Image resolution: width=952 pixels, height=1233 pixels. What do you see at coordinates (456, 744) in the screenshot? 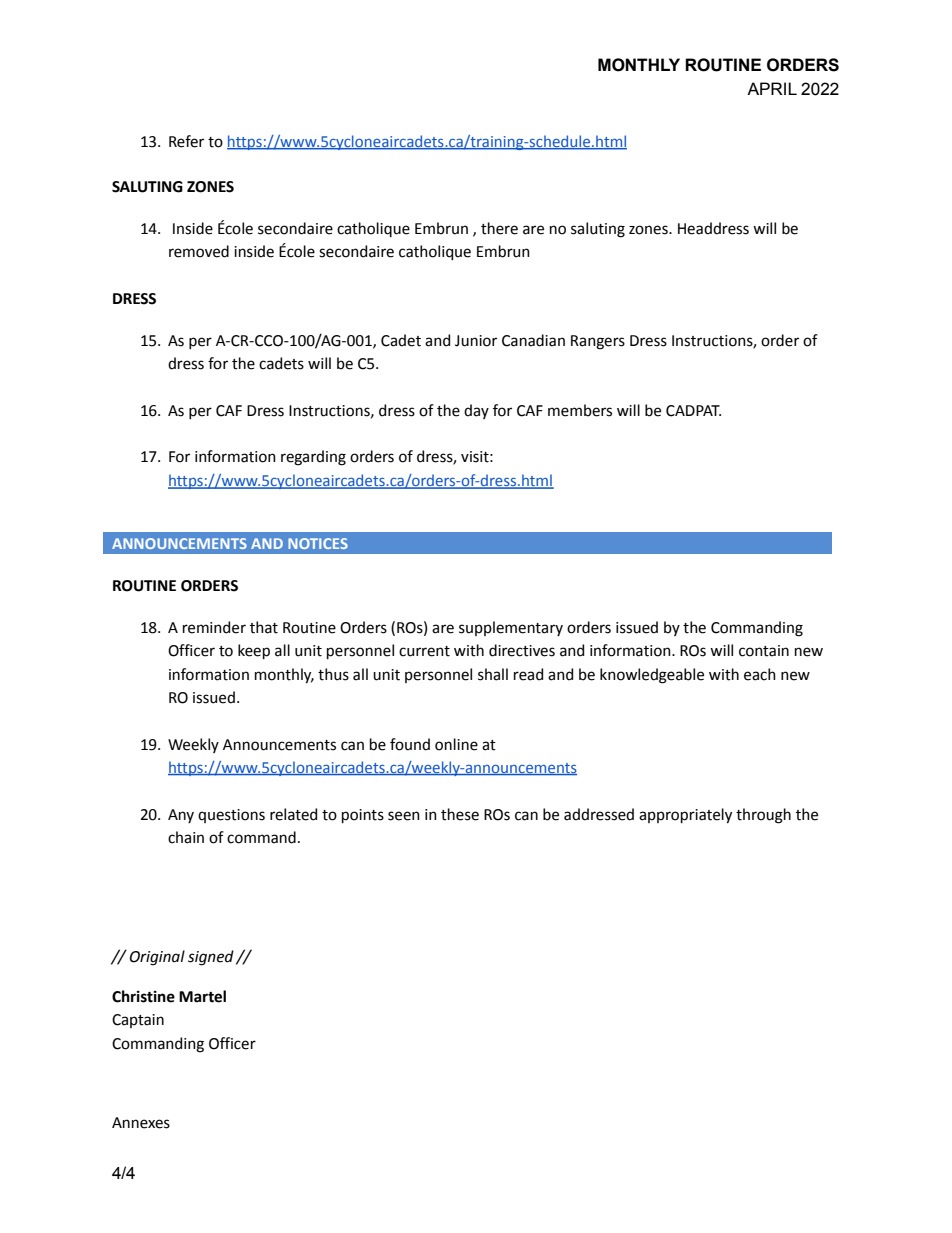
I see `online` at bounding box center [456, 744].
